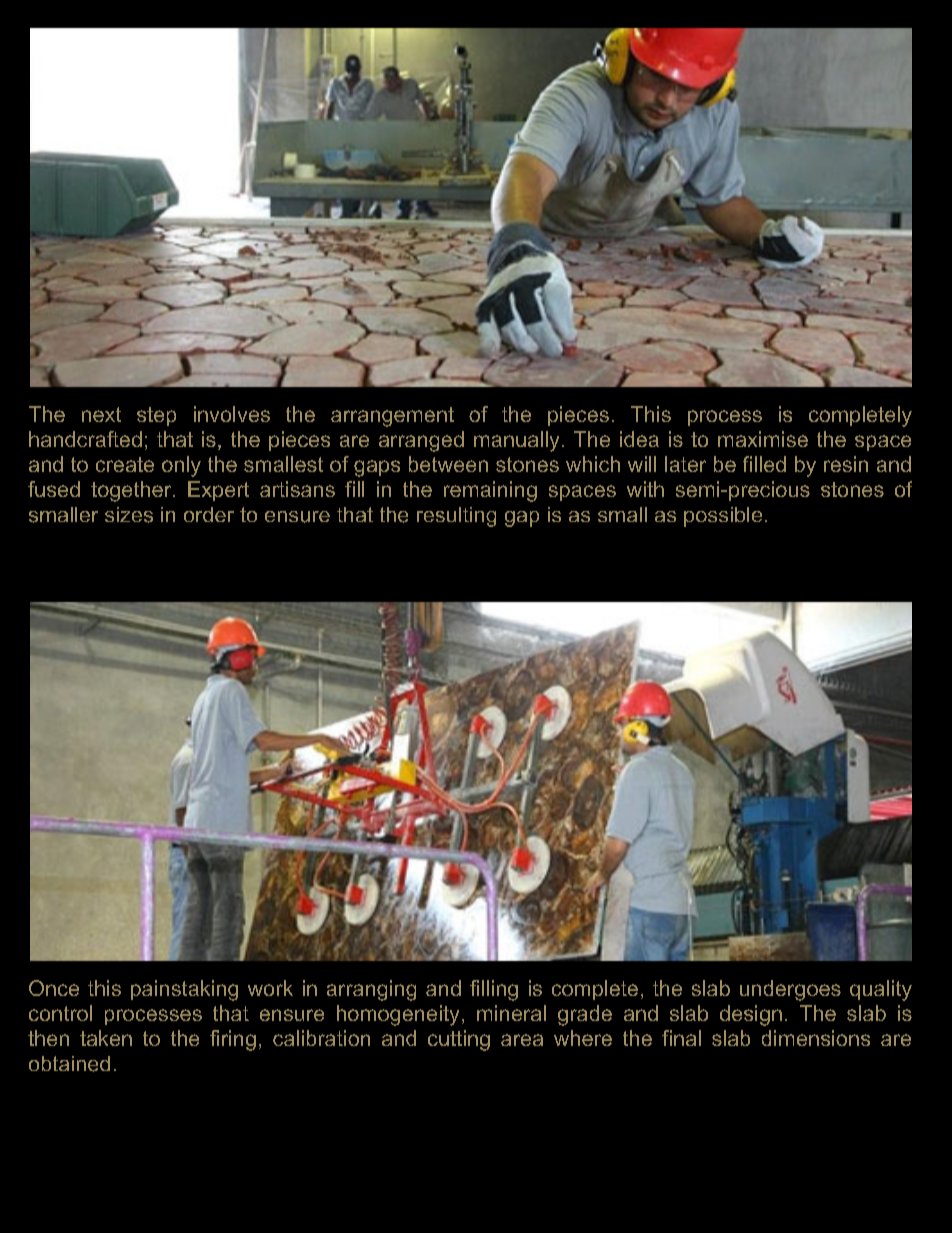  I want to click on resulting, so click(456, 517).
